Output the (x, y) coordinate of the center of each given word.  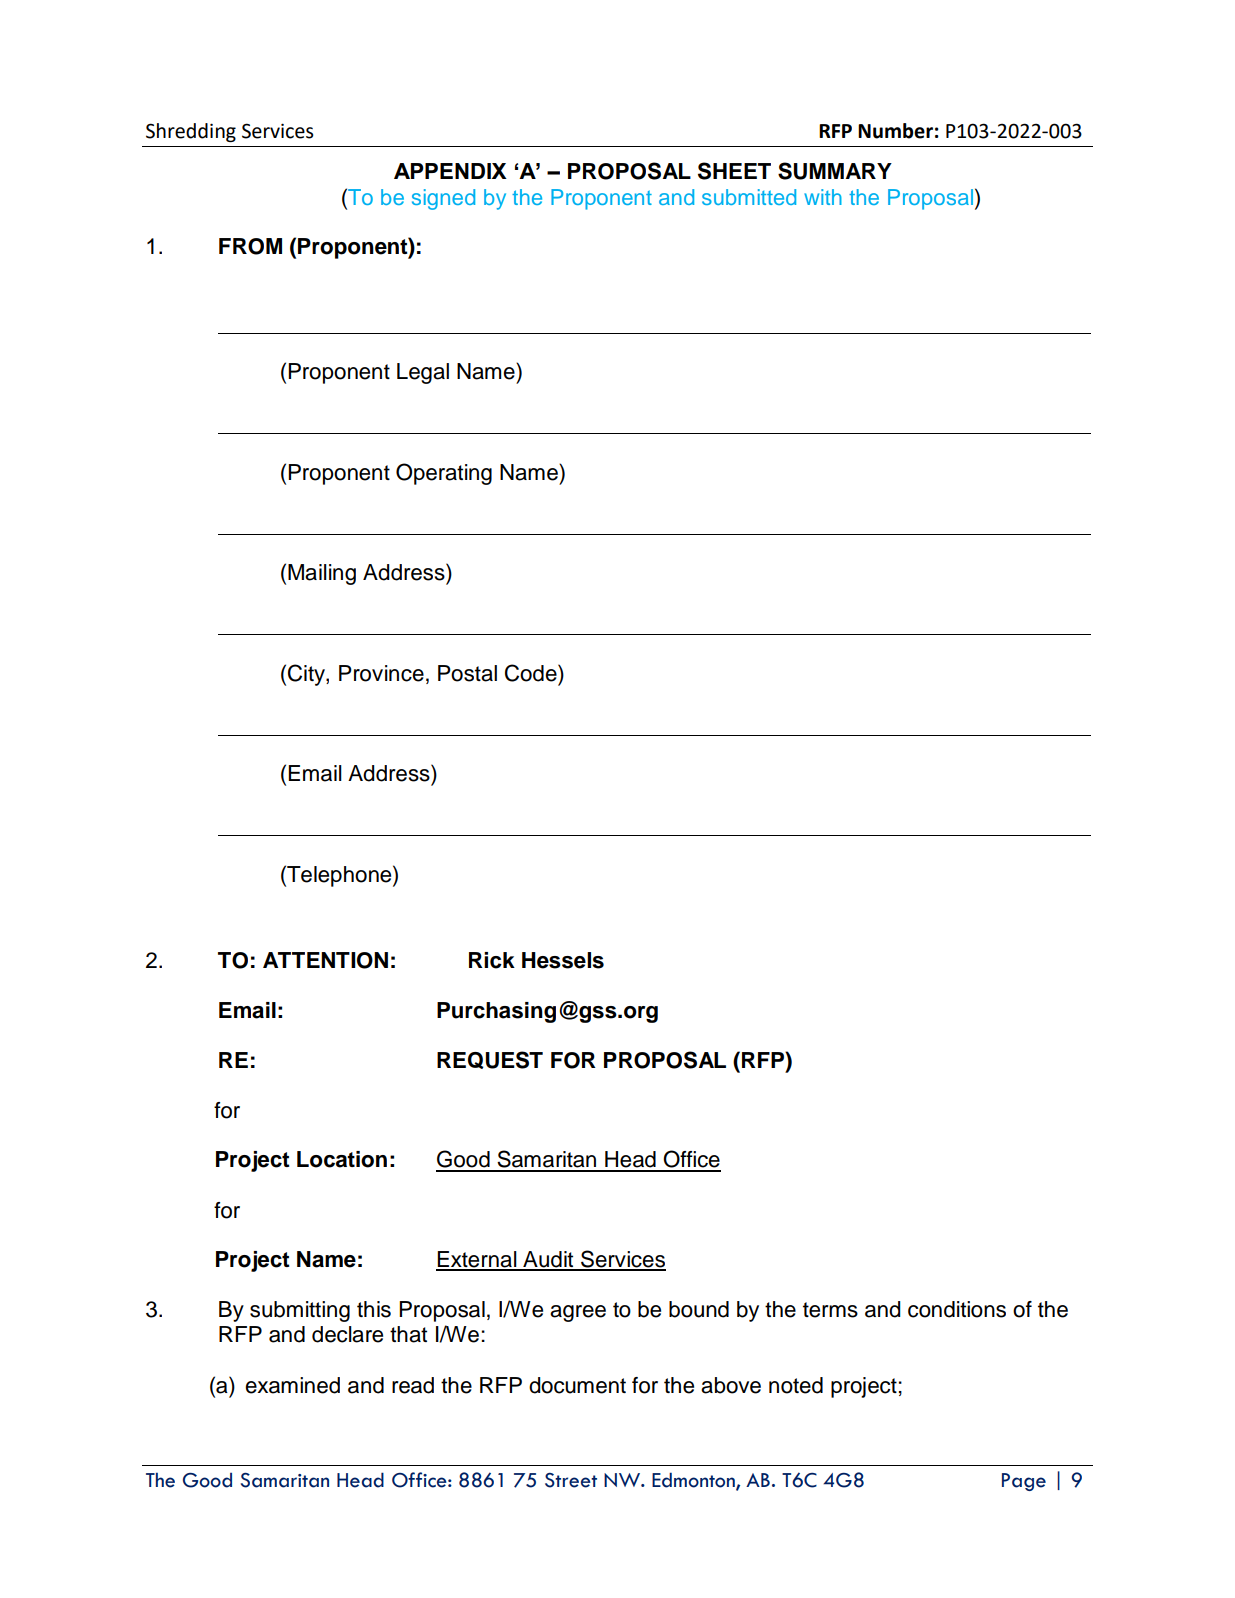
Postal (467, 673)
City (307, 675)
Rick (492, 960)
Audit (548, 1260)
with (823, 197)
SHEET (734, 171)
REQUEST (490, 1060)
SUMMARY (835, 171)
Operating (444, 474)
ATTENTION (325, 960)
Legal (423, 373)
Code (532, 673)
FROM (250, 246)
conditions (957, 1309)
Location (342, 1159)
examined (292, 1385)
